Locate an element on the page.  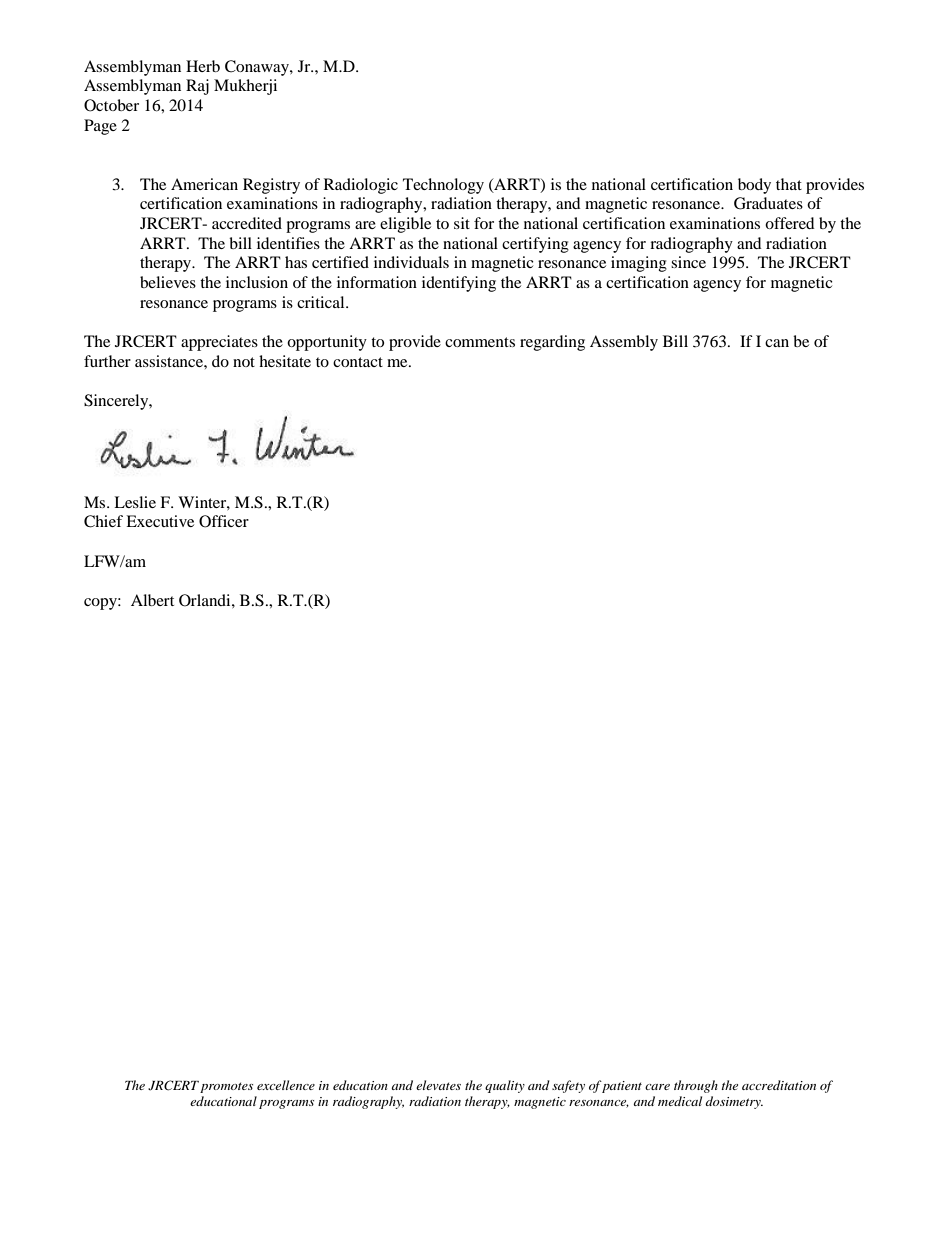
Albert is located at coordinates (152, 600).
